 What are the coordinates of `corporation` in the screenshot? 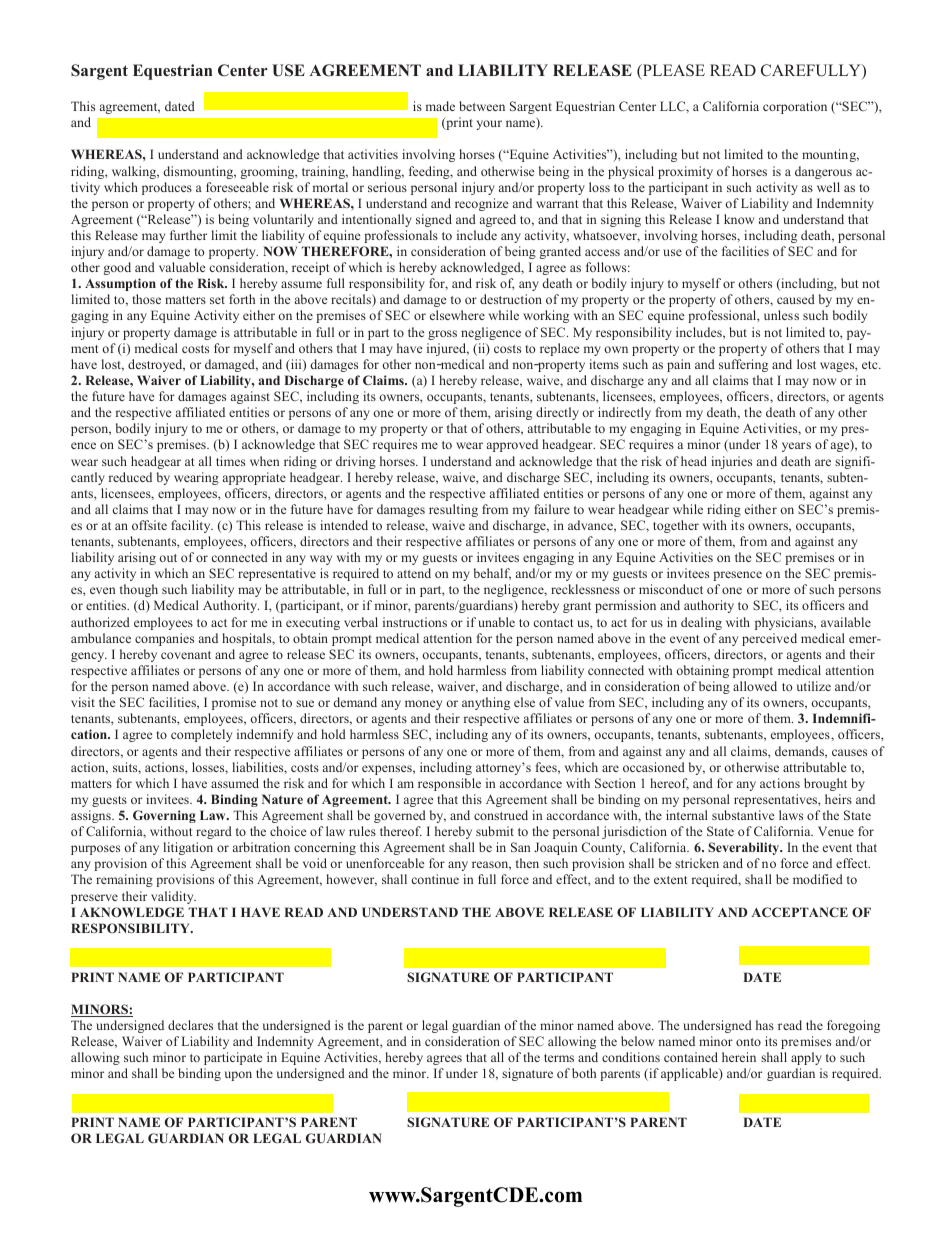 It's located at (795, 107).
